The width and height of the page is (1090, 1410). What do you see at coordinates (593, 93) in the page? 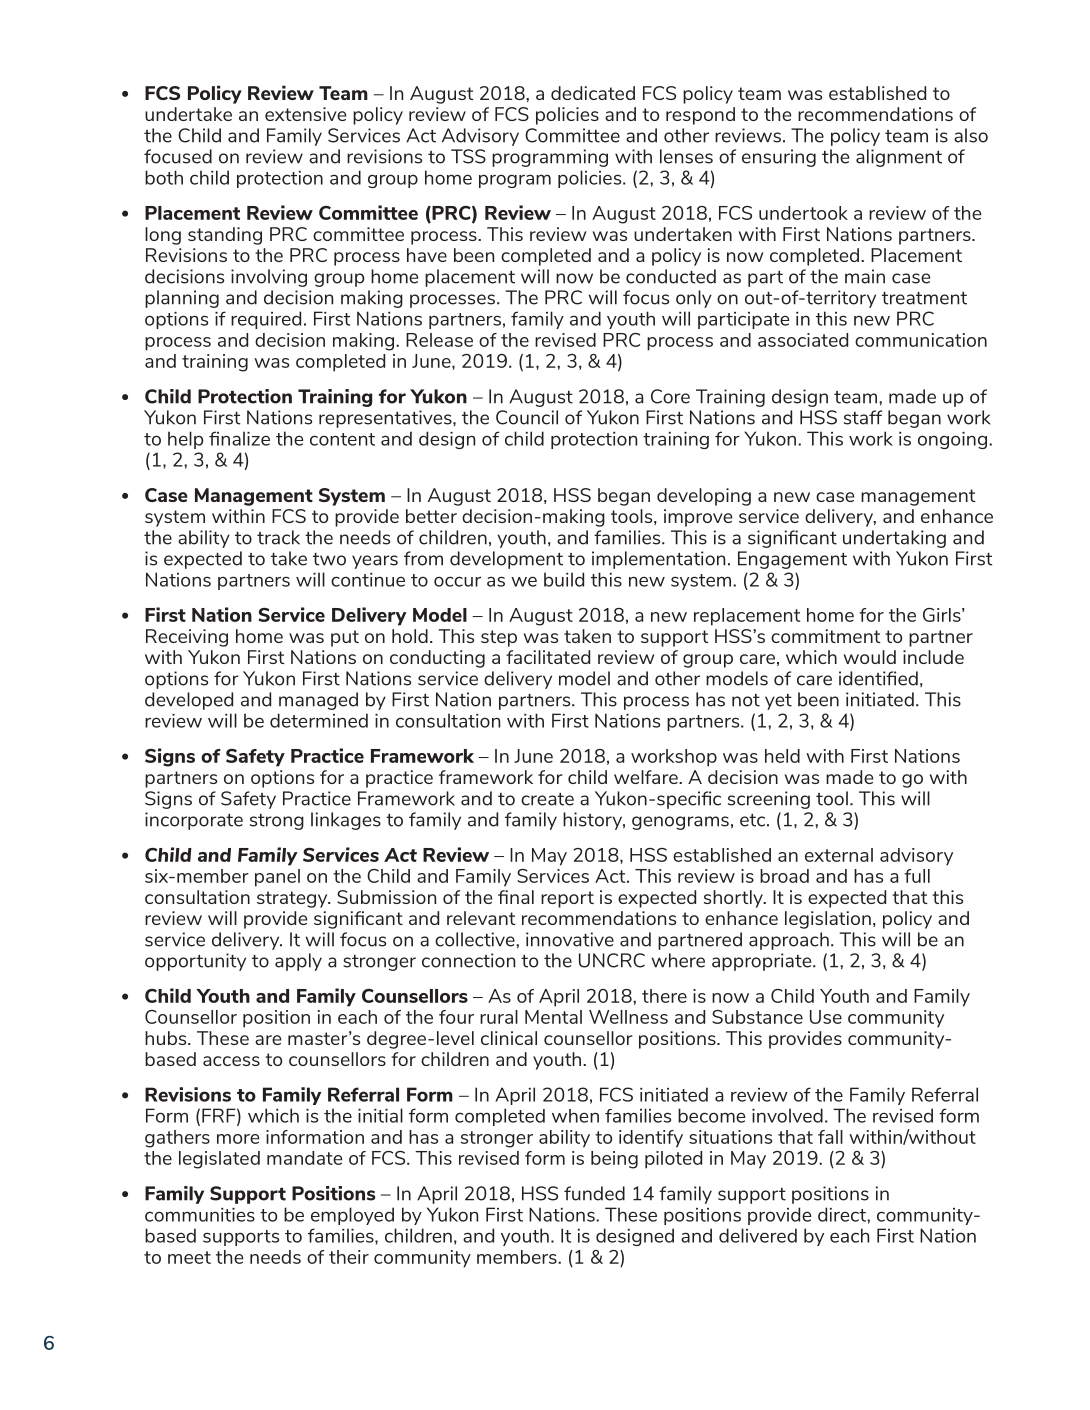
I see `dedicated` at bounding box center [593, 93].
